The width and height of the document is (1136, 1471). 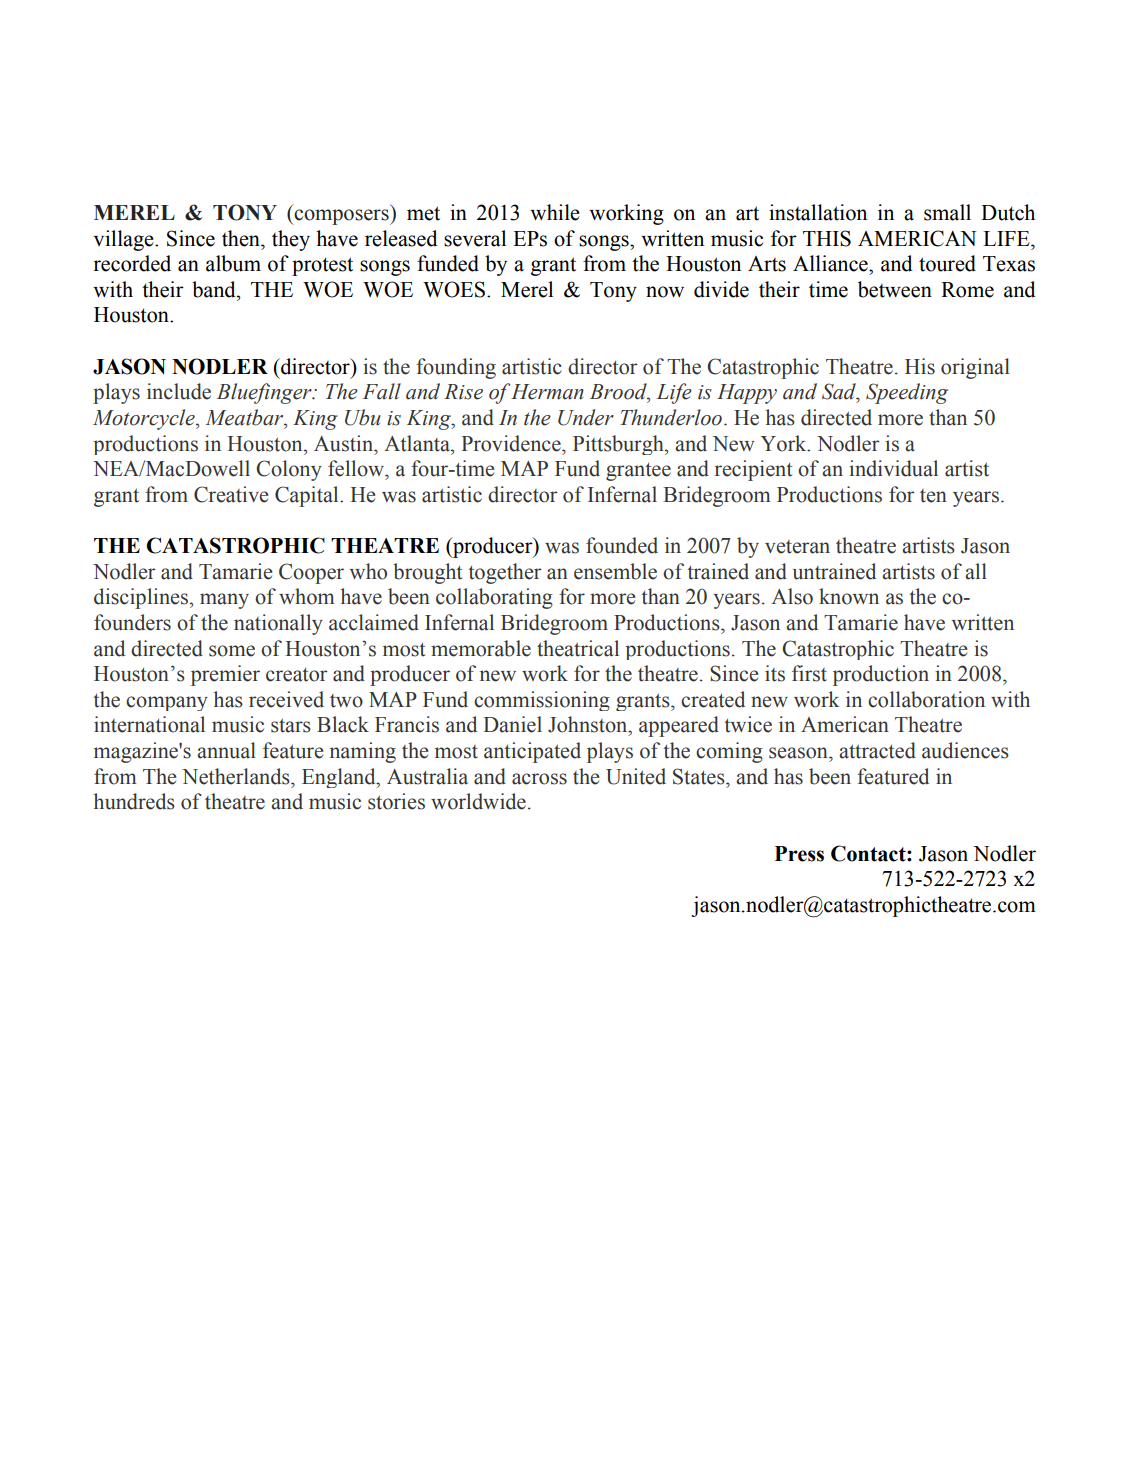 What do you see at coordinates (947, 212) in the document?
I see `small` at bounding box center [947, 212].
